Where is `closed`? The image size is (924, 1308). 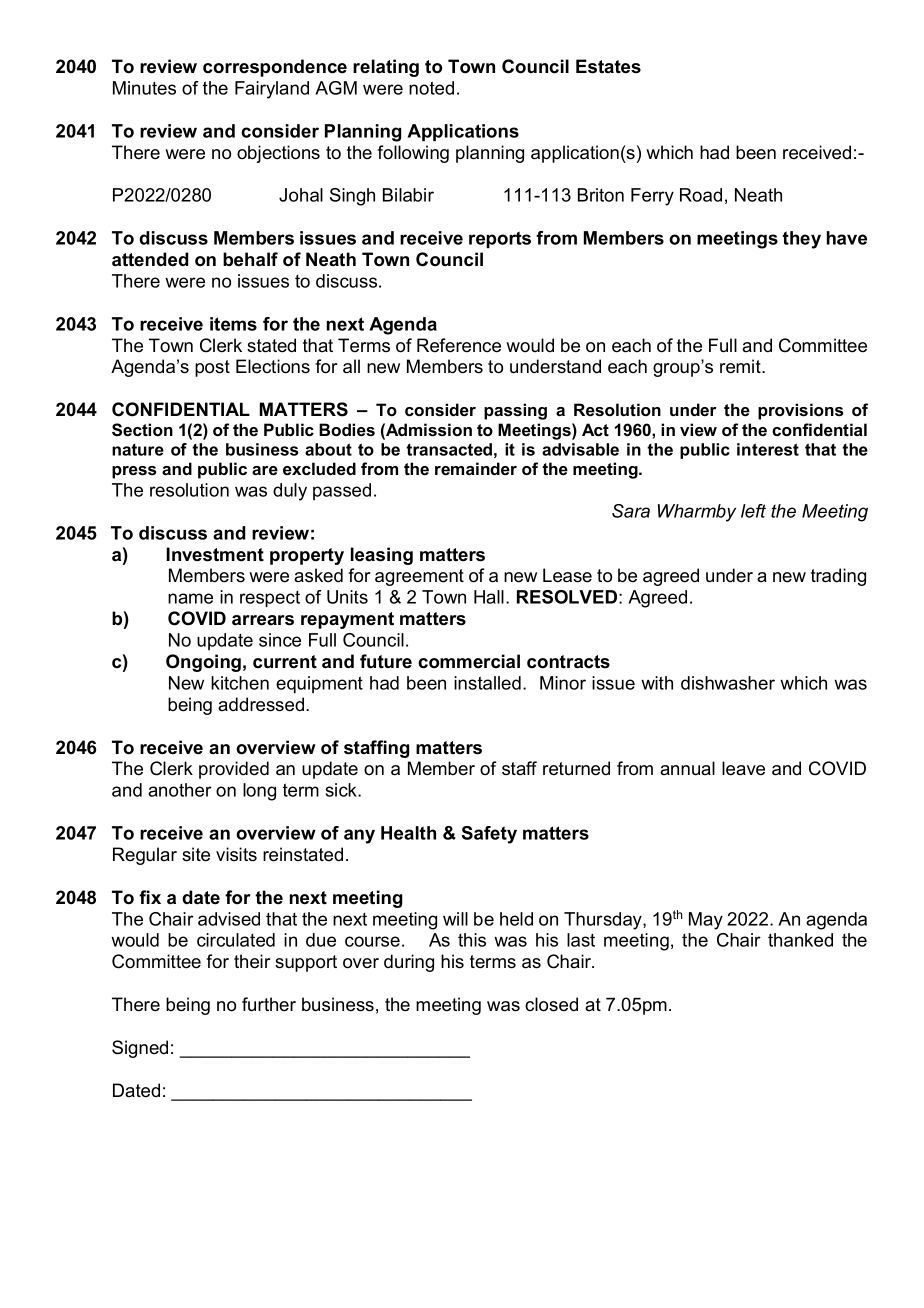
closed is located at coordinates (551, 1004).
